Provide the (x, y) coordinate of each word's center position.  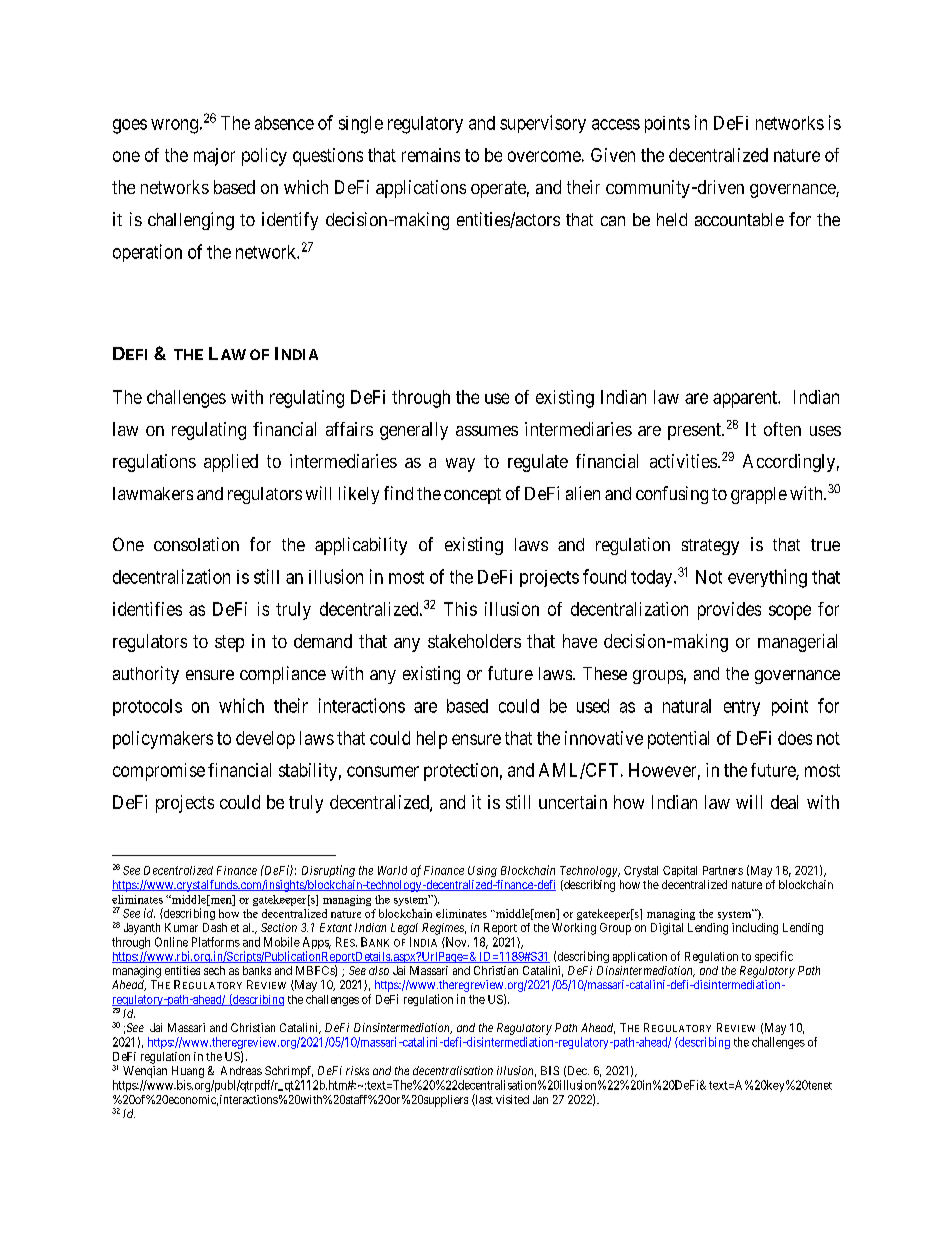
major (214, 157)
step (229, 643)
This (460, 609)
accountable (739, 219)
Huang (188, 1072)
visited (512, 1099)
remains (431, 155)
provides (729, 611)
